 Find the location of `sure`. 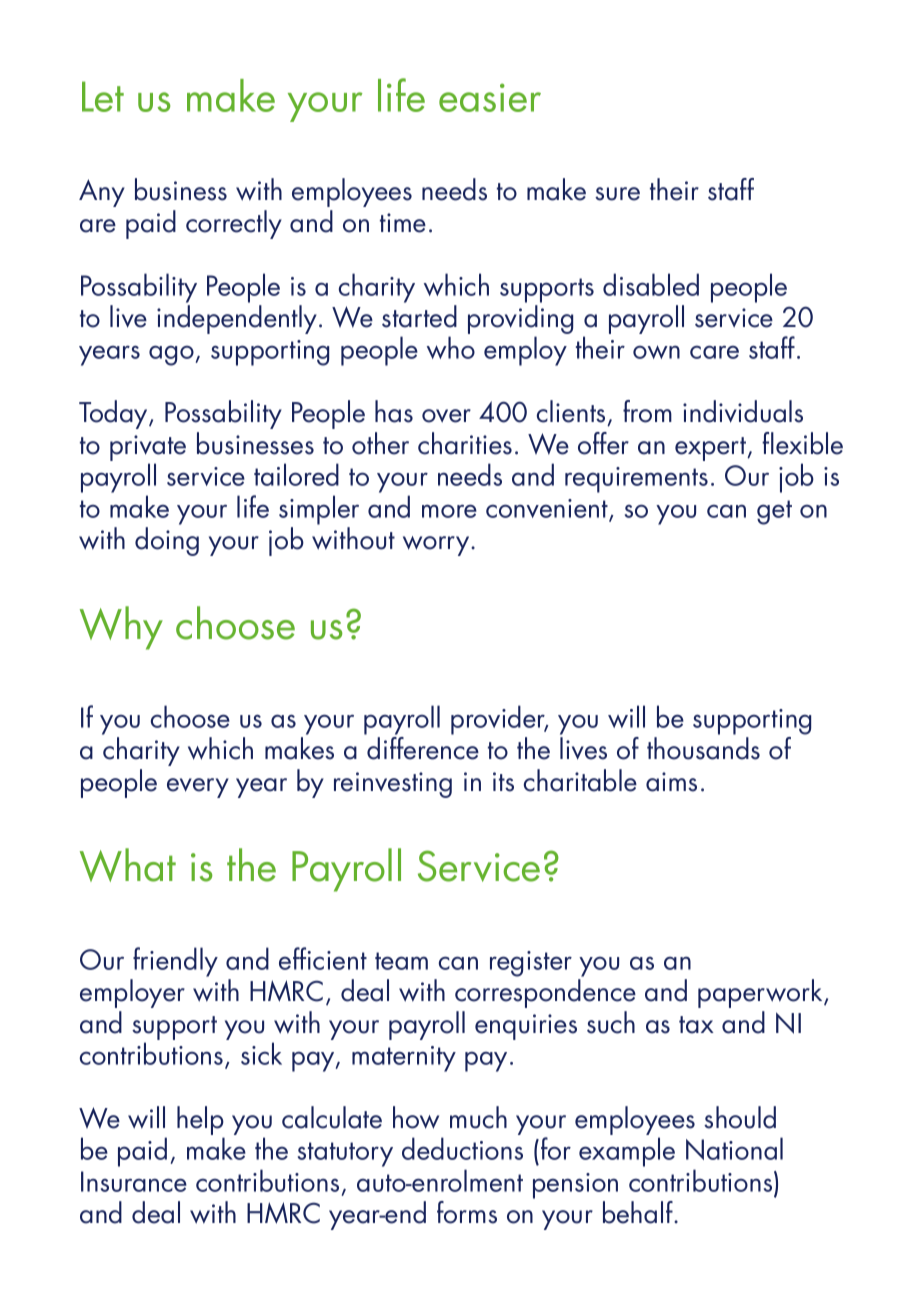

sure is located at coordinates (617, 194).
